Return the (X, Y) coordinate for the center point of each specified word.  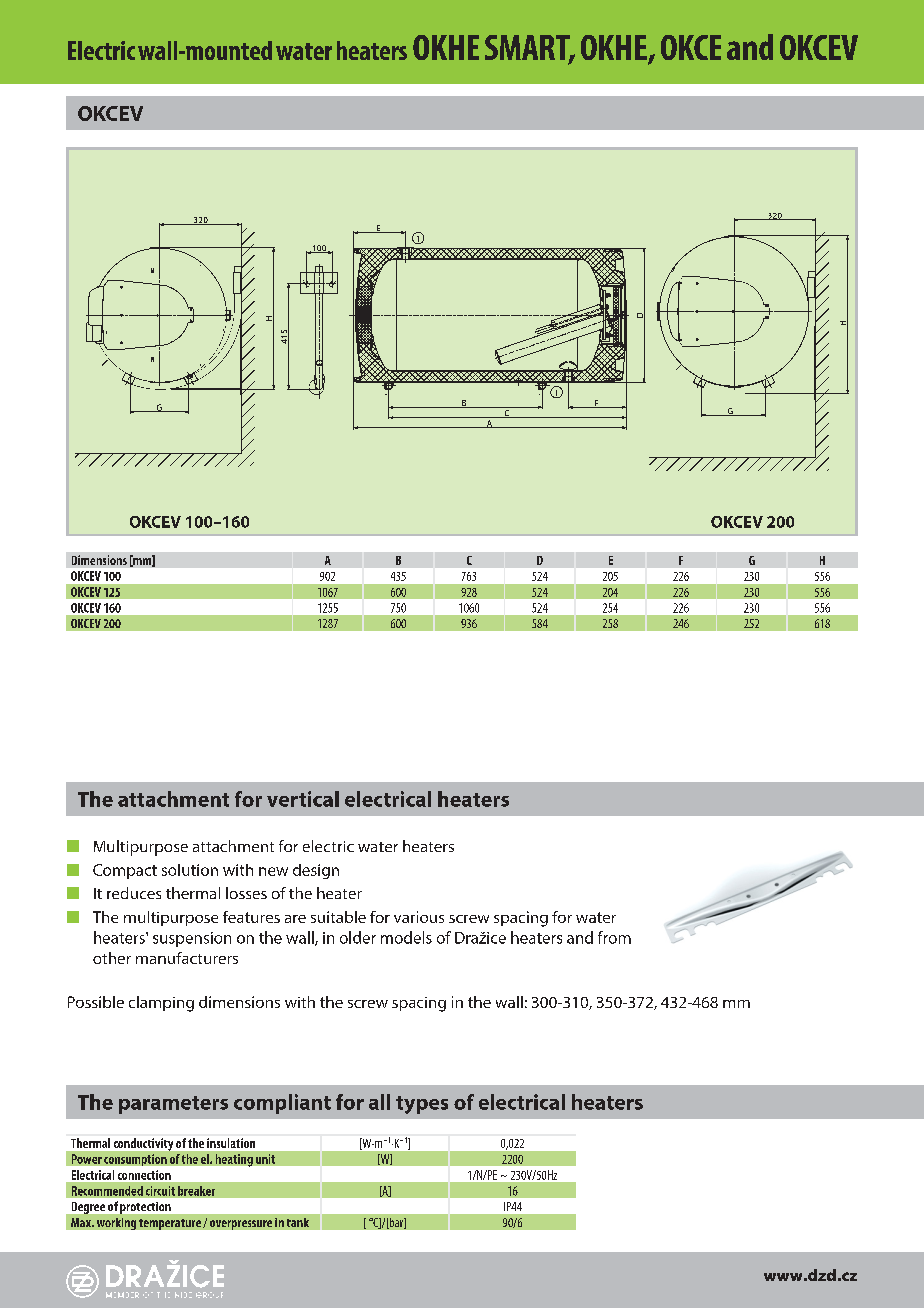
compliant (282, 1104)
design (316, 871)
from (614, 937)
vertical (303, 799)
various (419, 917)
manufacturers (187, 958)
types (422, 1105)
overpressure (241, 1225)
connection (144, 1175)
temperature (170, 1224)
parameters (173, 1105)
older (358, 937)
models (406, 937)
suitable (338, 917)
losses (246, 893)
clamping (161, 1004)
